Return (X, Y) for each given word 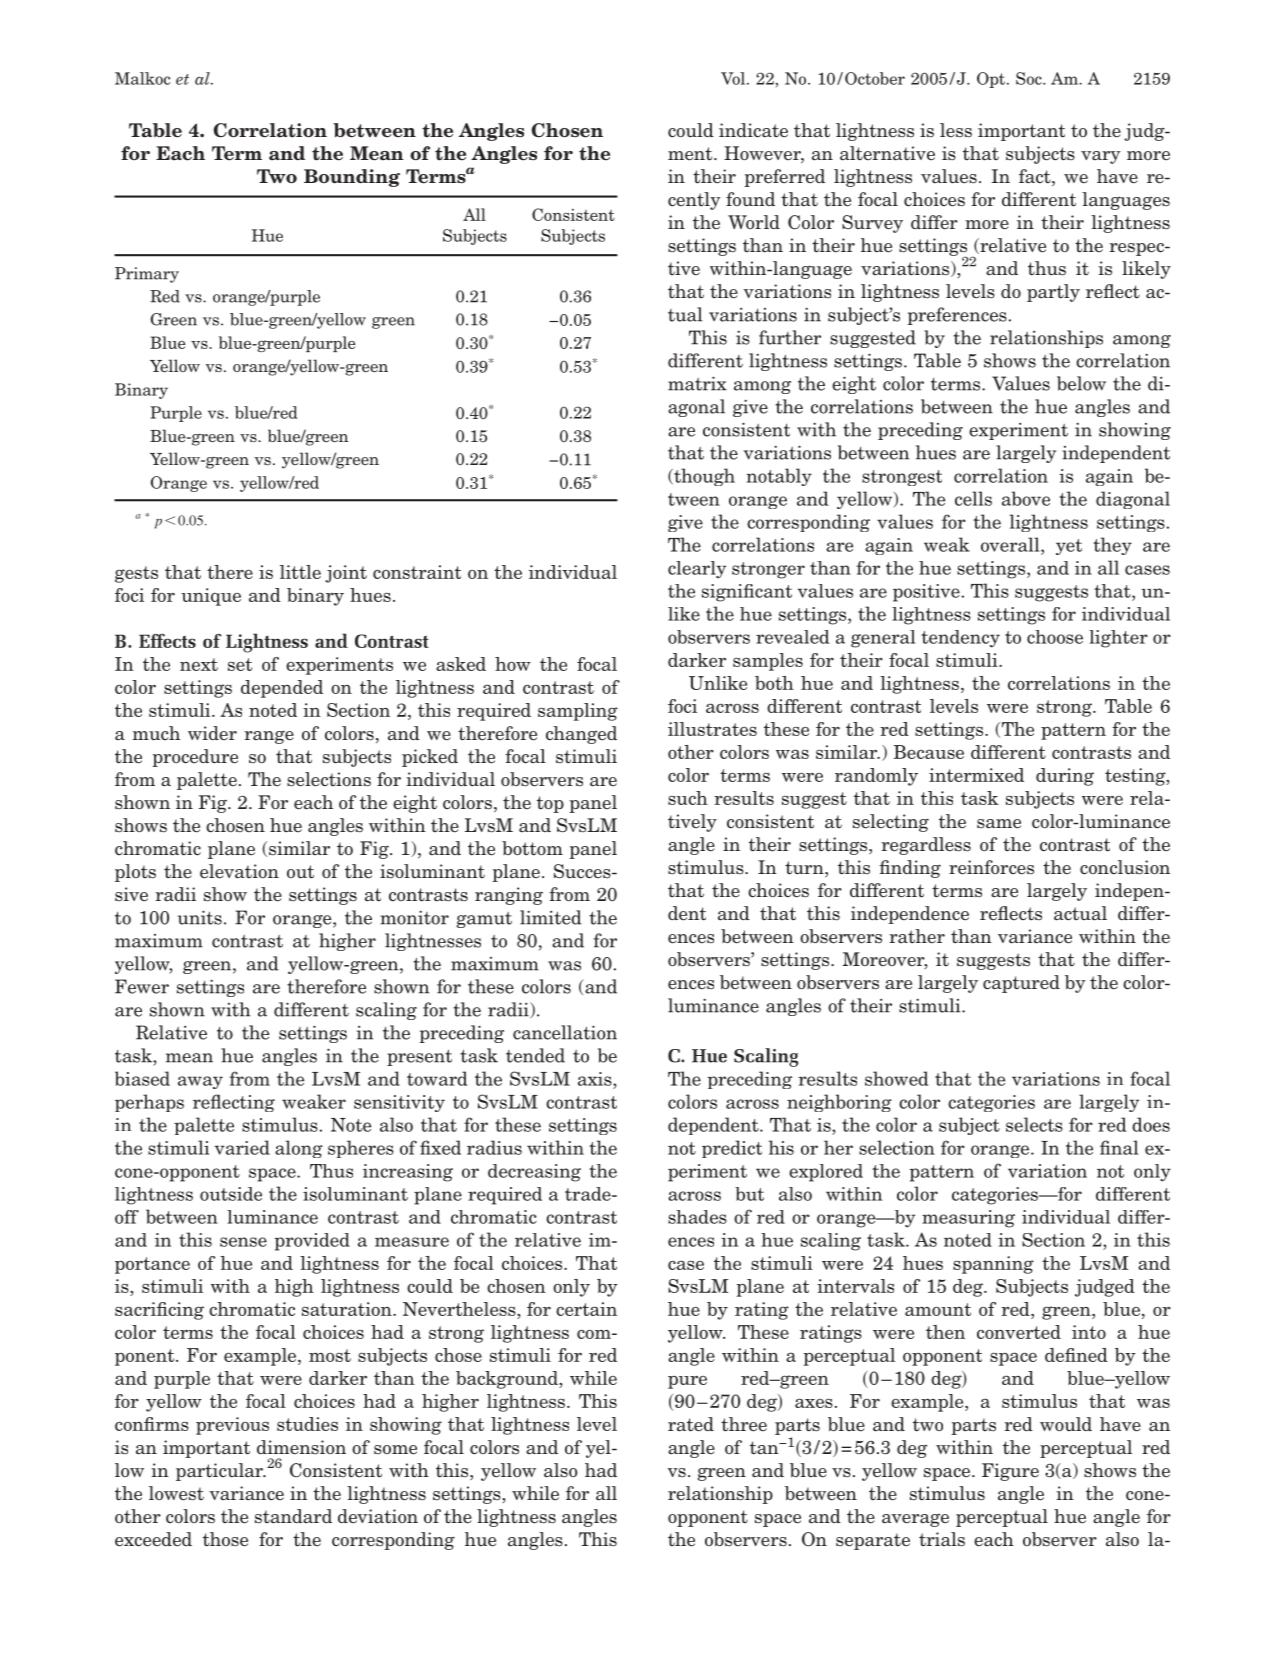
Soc (1030, 78)
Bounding (352, 178)
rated (691, 1424)
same (999, 824)
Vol (734, 78)
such (688, 798)
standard (293, 1516)
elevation (239, 871)
